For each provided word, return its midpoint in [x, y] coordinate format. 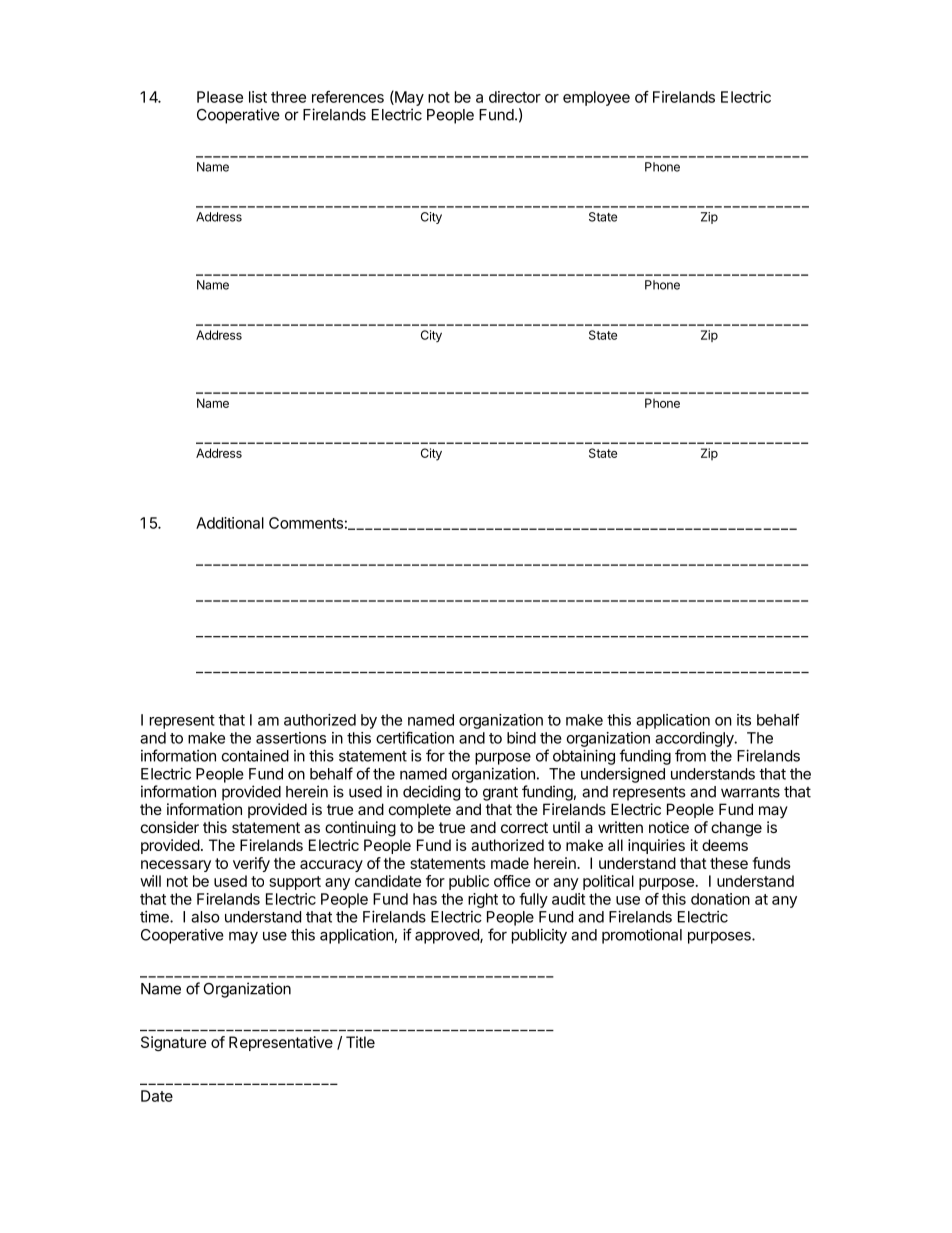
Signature [173, 1043]
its [744, 720]
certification [415, 737]
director [515, 97]
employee [596, 98]
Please [220, 97]
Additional [230, 523]
